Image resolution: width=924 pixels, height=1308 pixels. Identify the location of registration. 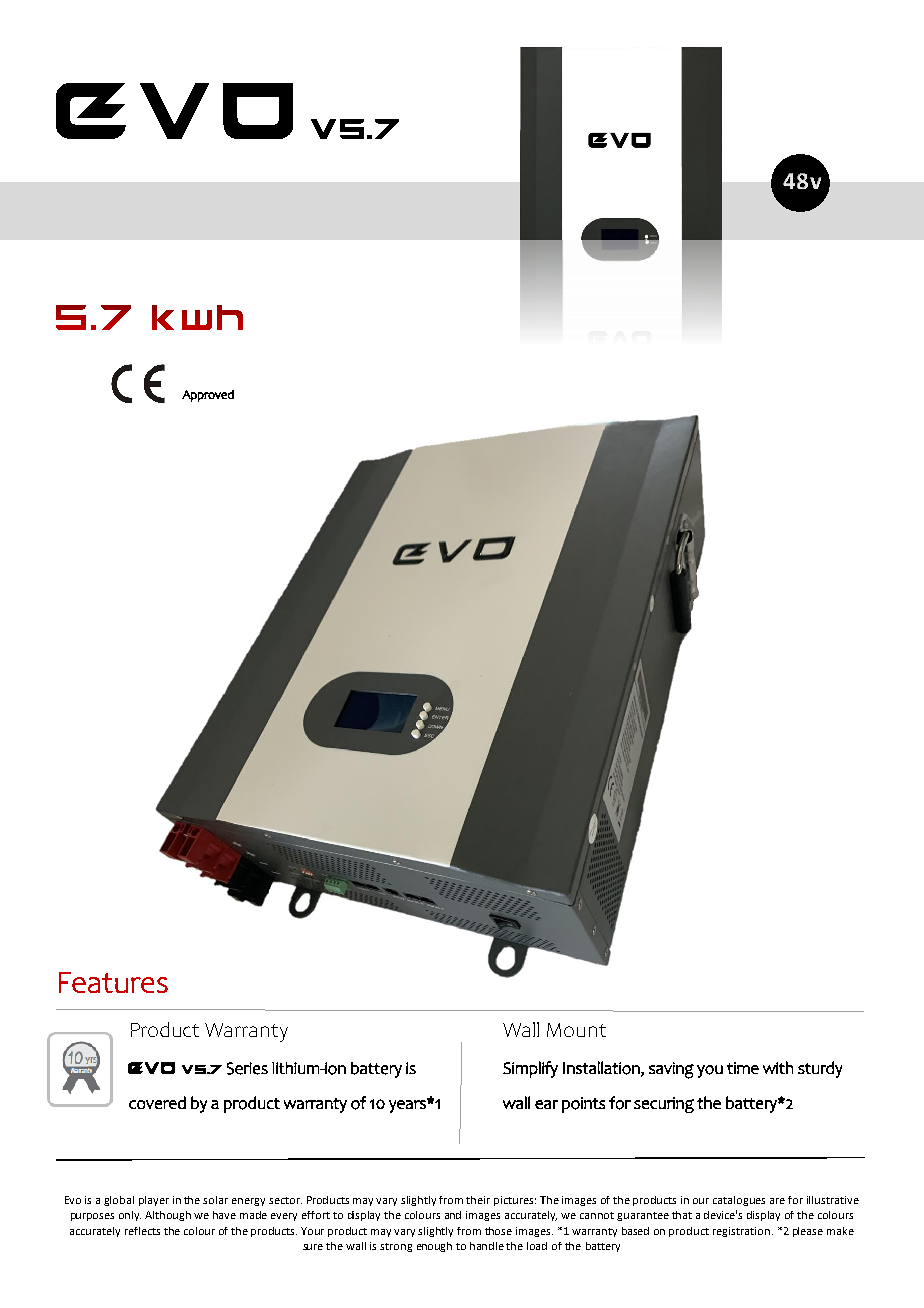
(741, 1232).
